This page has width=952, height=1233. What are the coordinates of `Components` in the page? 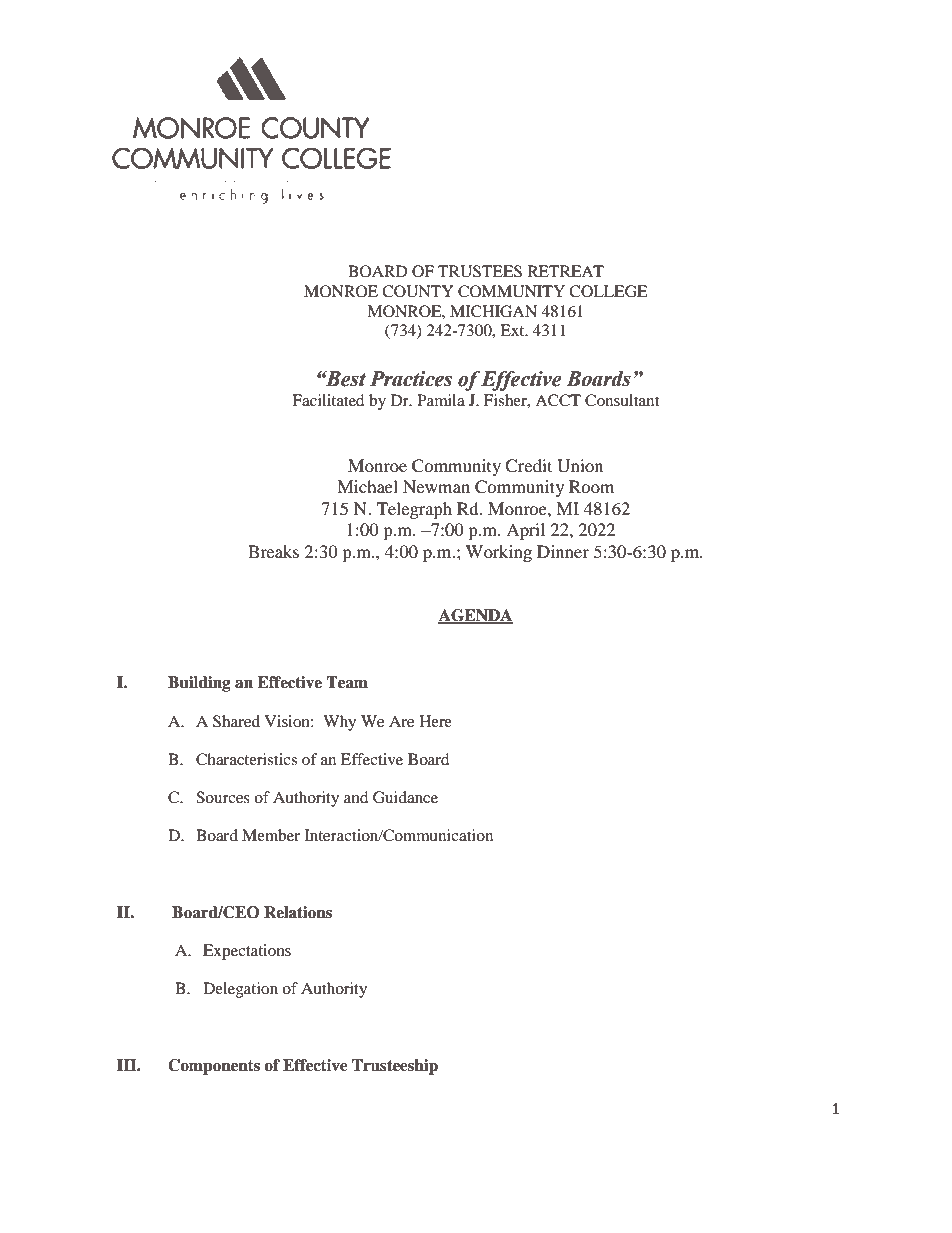 It's located at (214, 1067).
